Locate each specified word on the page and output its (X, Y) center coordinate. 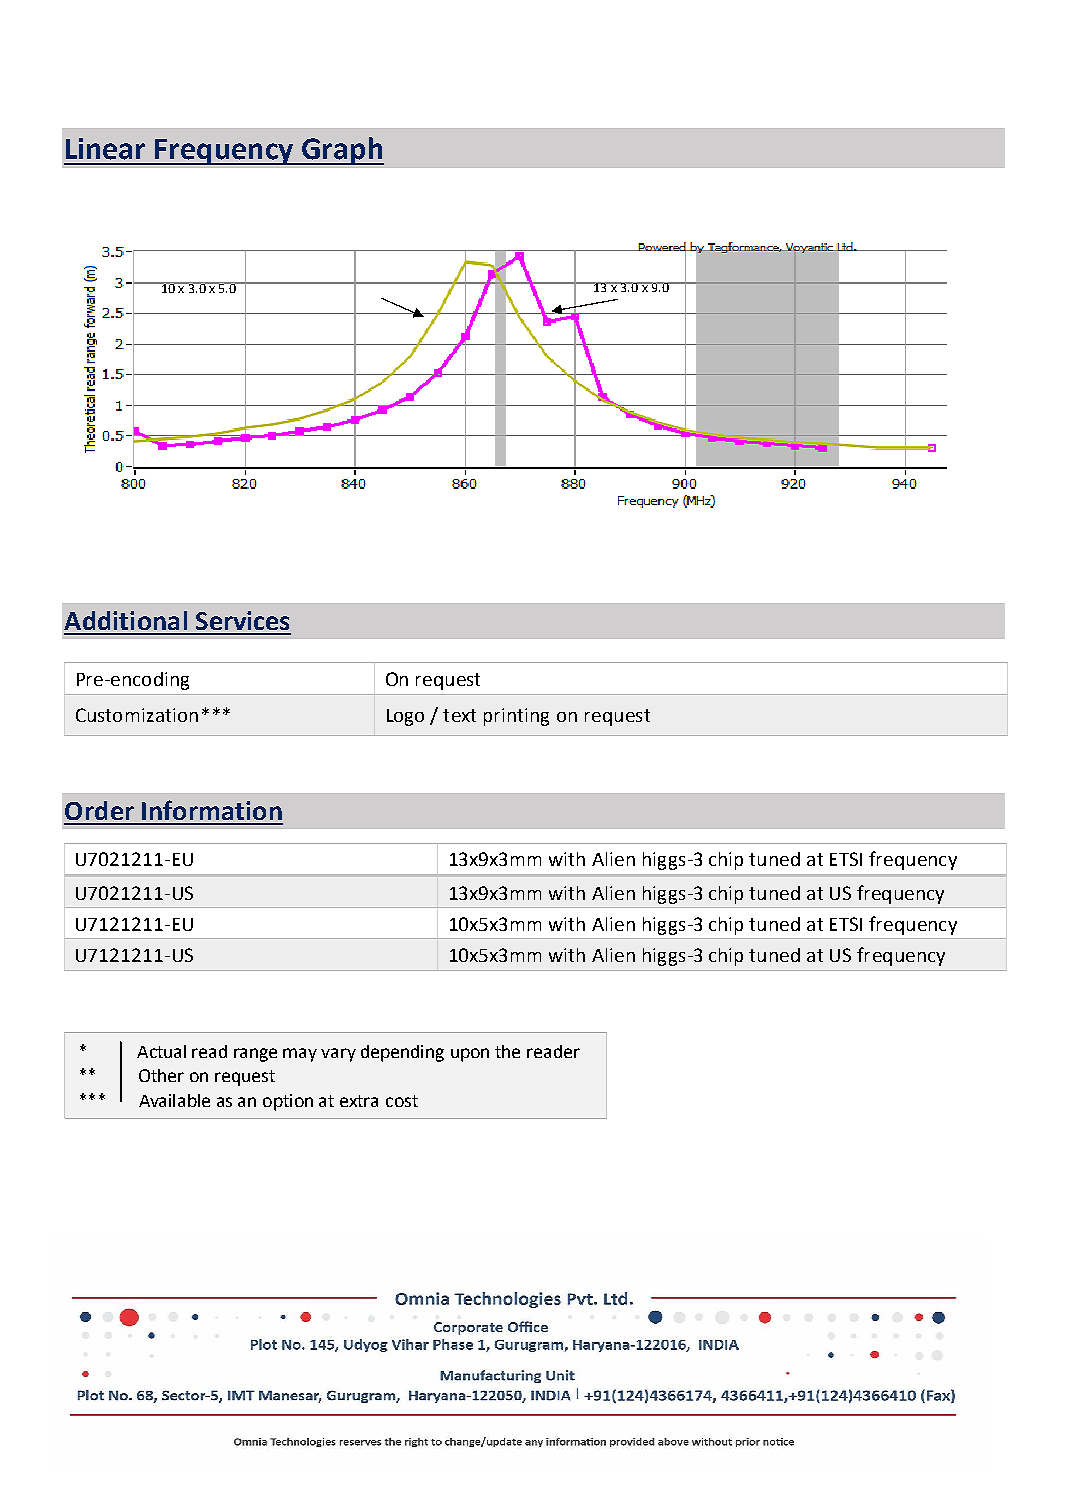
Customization (137, 715)
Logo (405, 717)
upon (470, 1055)
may (300, 1055)
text (459, 715)
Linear (105, 149)
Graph (342, 151)
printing (516, 717)
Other (161, 1075)
